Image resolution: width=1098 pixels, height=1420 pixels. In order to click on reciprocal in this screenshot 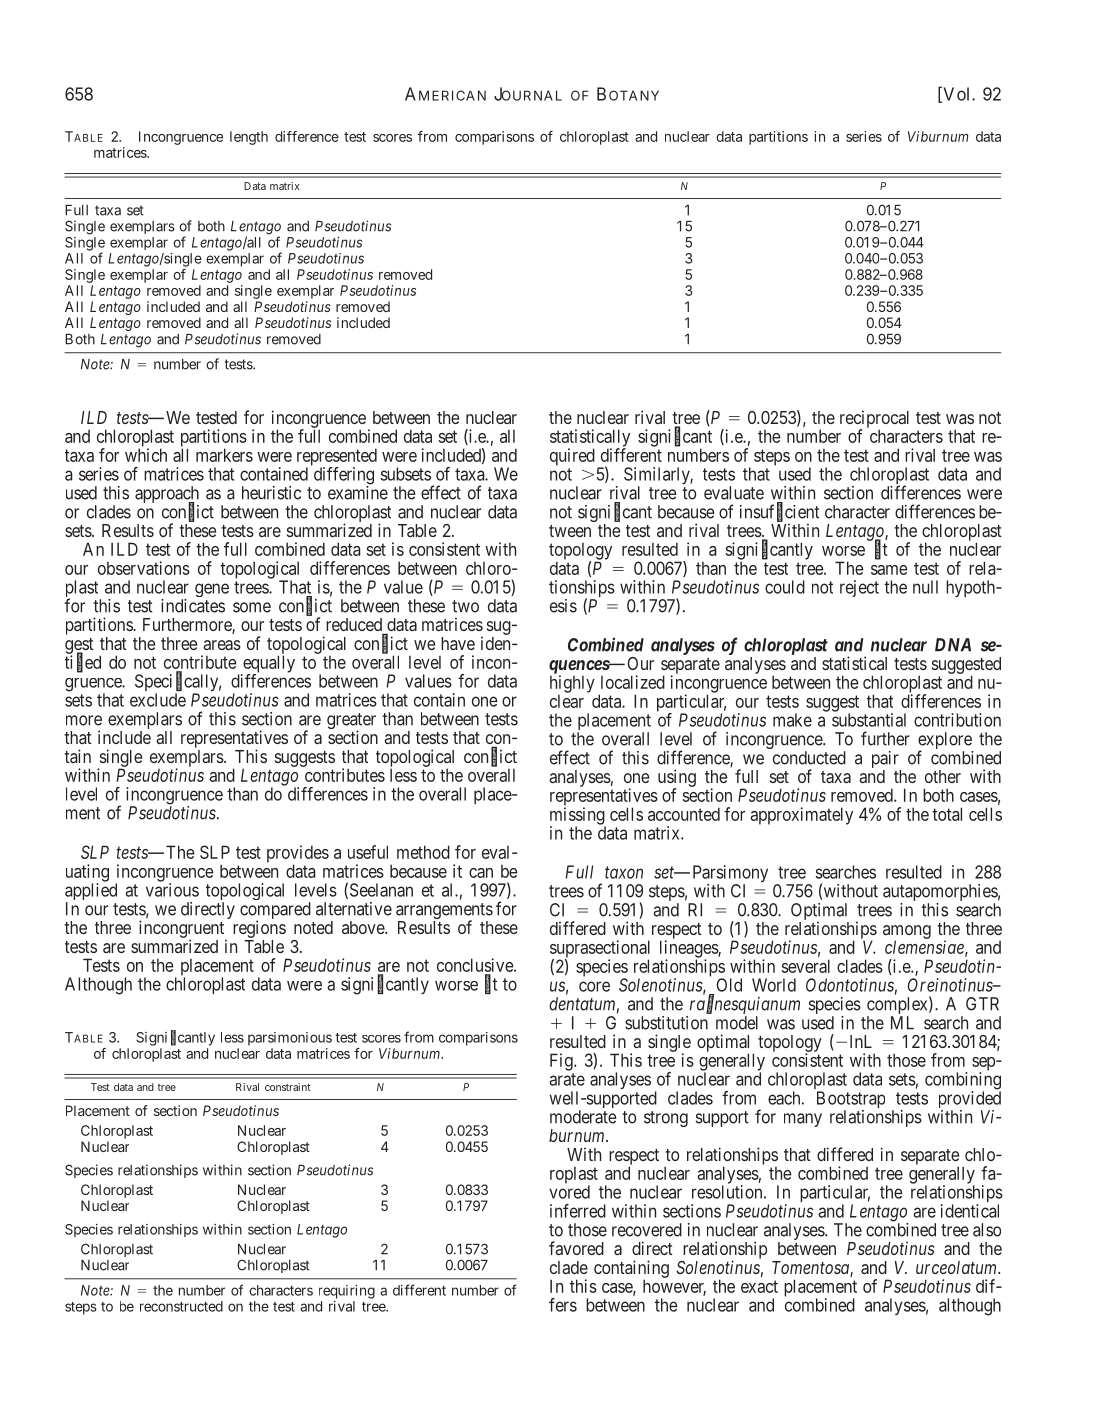, I will do `click(874, 420)`.
